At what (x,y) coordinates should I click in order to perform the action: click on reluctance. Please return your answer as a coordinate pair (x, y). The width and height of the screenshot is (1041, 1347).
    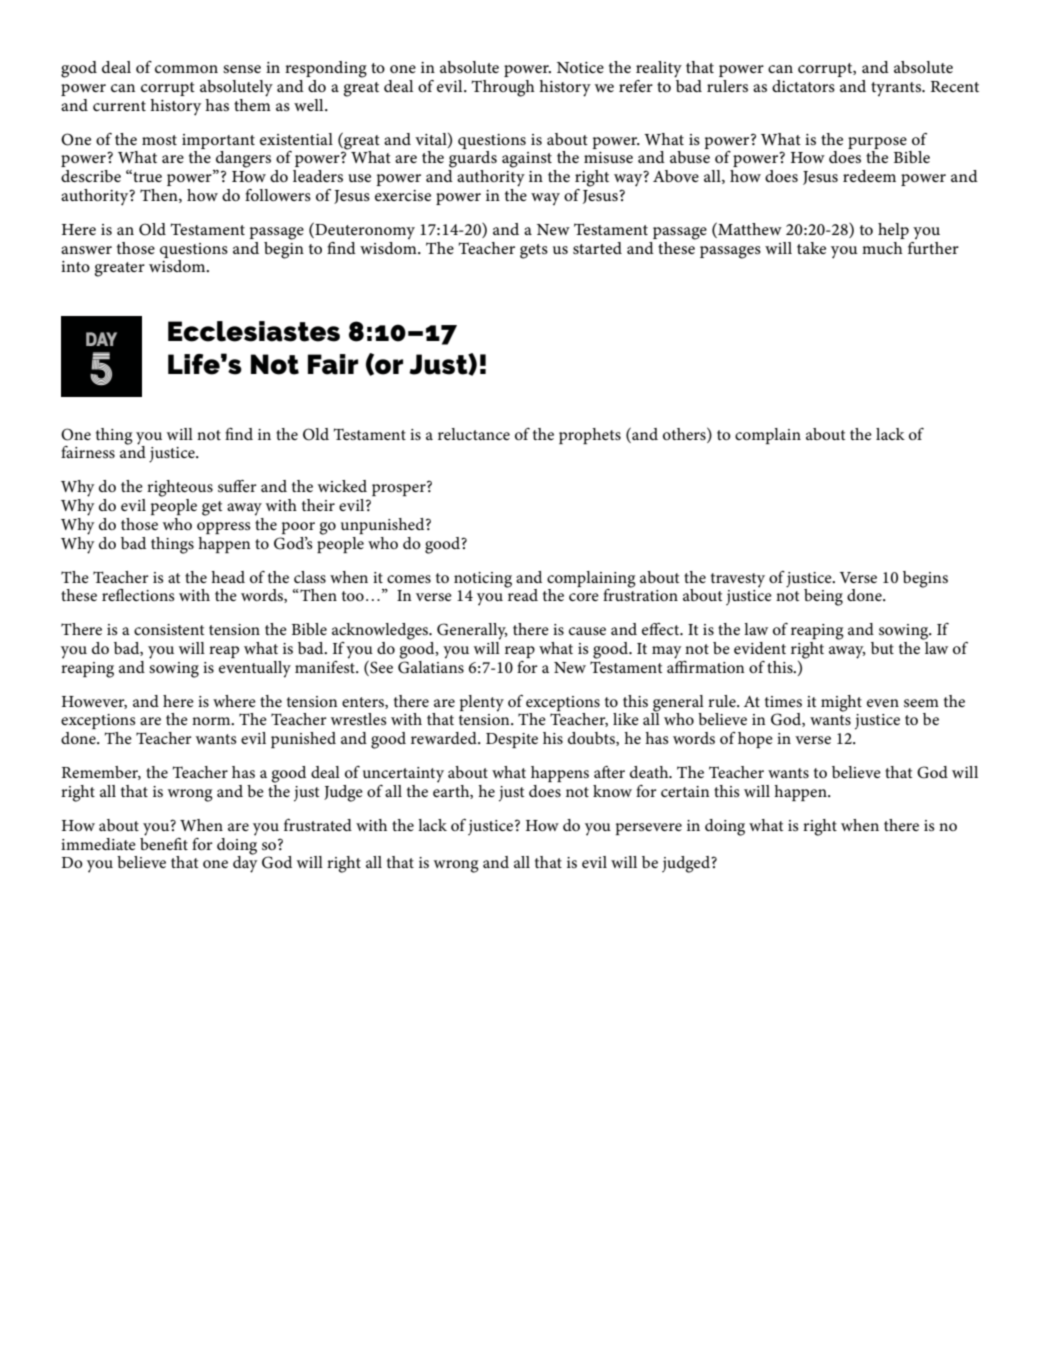
    Looking at the image, I should click on (474, 434).
